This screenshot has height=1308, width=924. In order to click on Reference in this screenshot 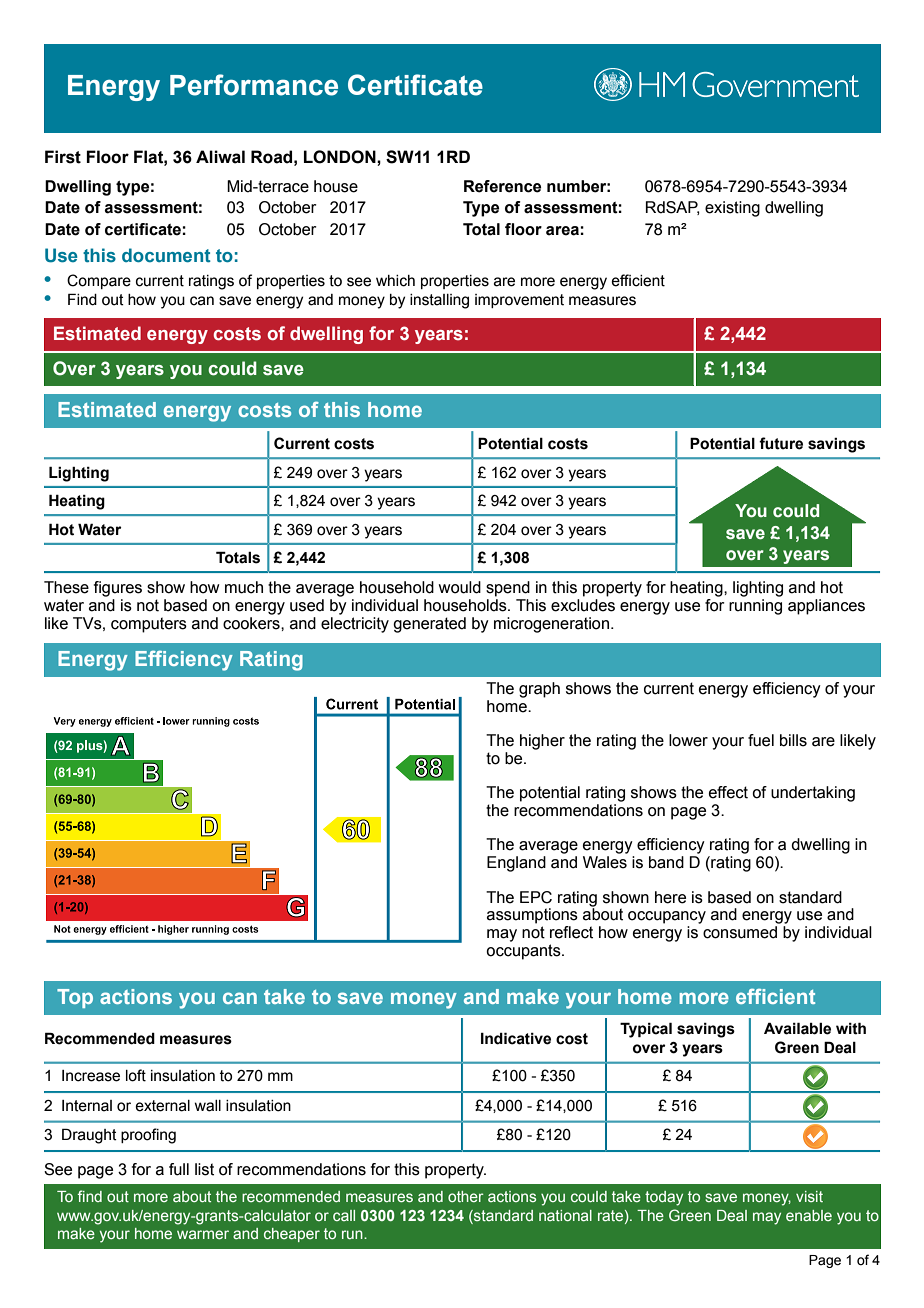, I will do `click(502, 186)`.
